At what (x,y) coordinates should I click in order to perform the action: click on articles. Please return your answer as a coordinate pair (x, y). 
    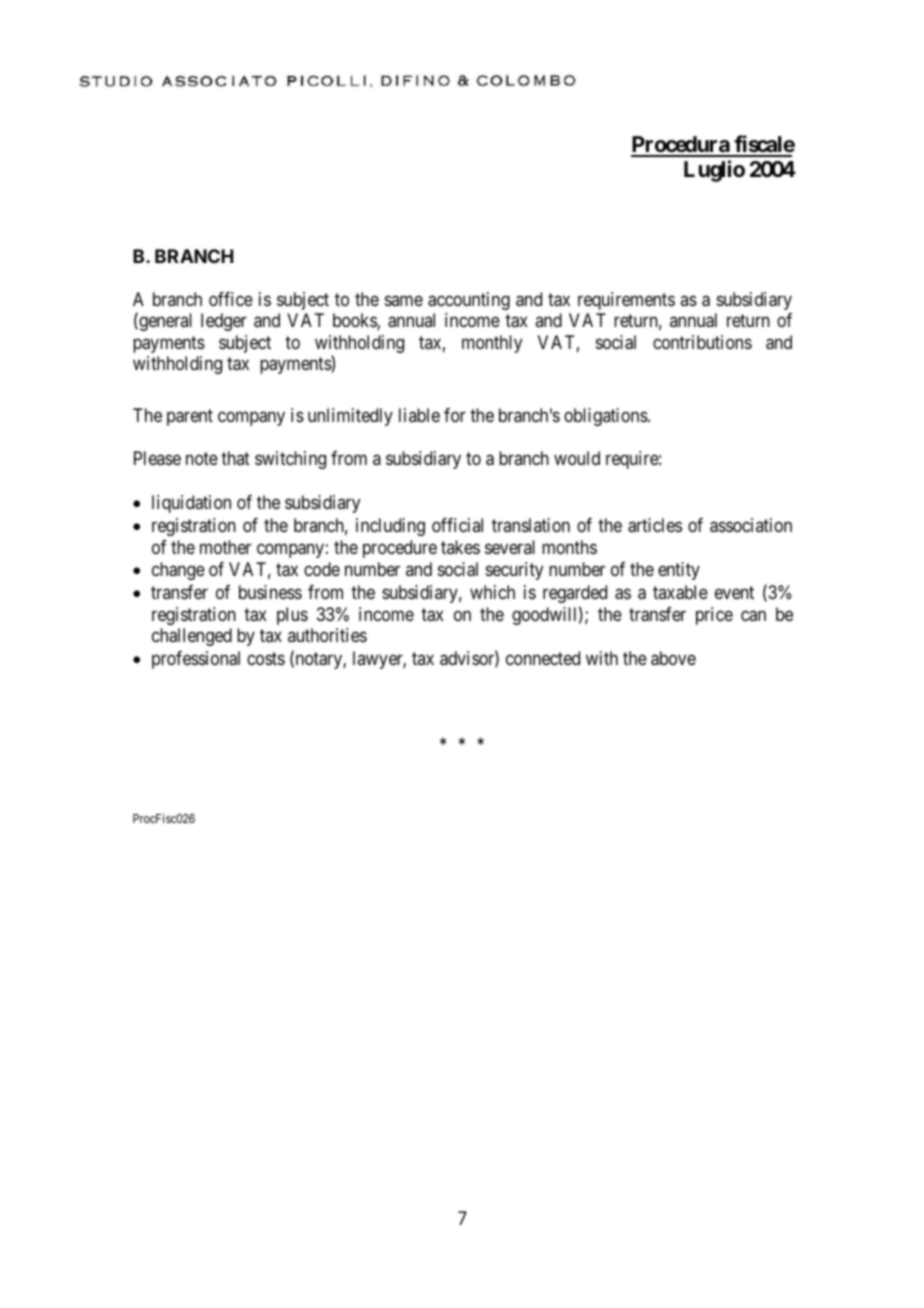
    Looking at the image, I should click on (655, 525).
